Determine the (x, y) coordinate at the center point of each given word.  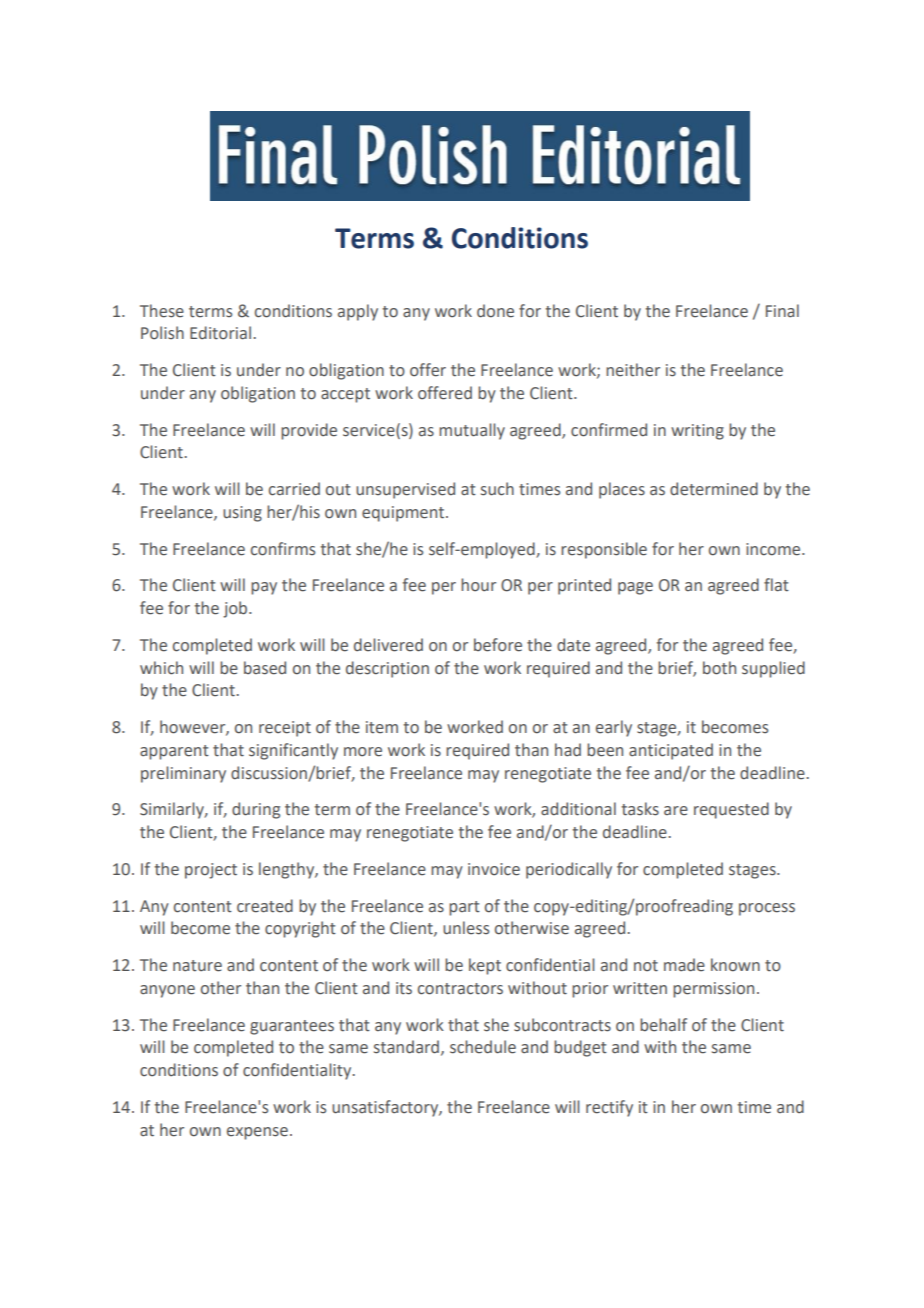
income (774, 549)
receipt (285, 729)
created (265, 906)
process (767, 909)
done (495, 311)
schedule (483, 1047)
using (242, 514)
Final (782, 311)
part (464, 908)
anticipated (671, 751)
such (497, 489)
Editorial (220, 333)
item (382, 727)
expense (257, 1133)
